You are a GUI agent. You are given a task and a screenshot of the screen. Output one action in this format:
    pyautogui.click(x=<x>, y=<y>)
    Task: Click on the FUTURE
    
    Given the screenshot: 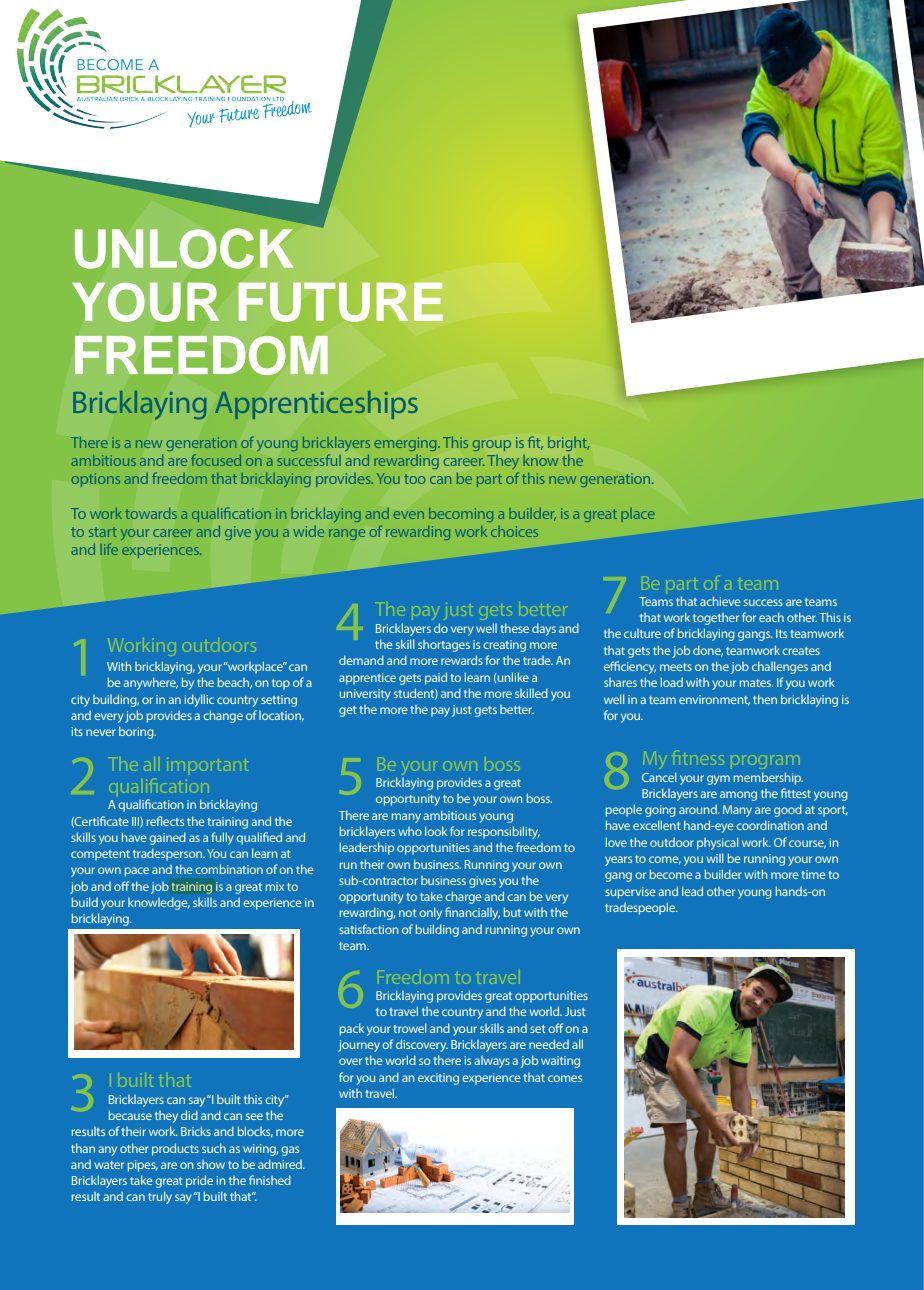 What is the action you would take?
    pyautogui.click(x=341, y=302)
